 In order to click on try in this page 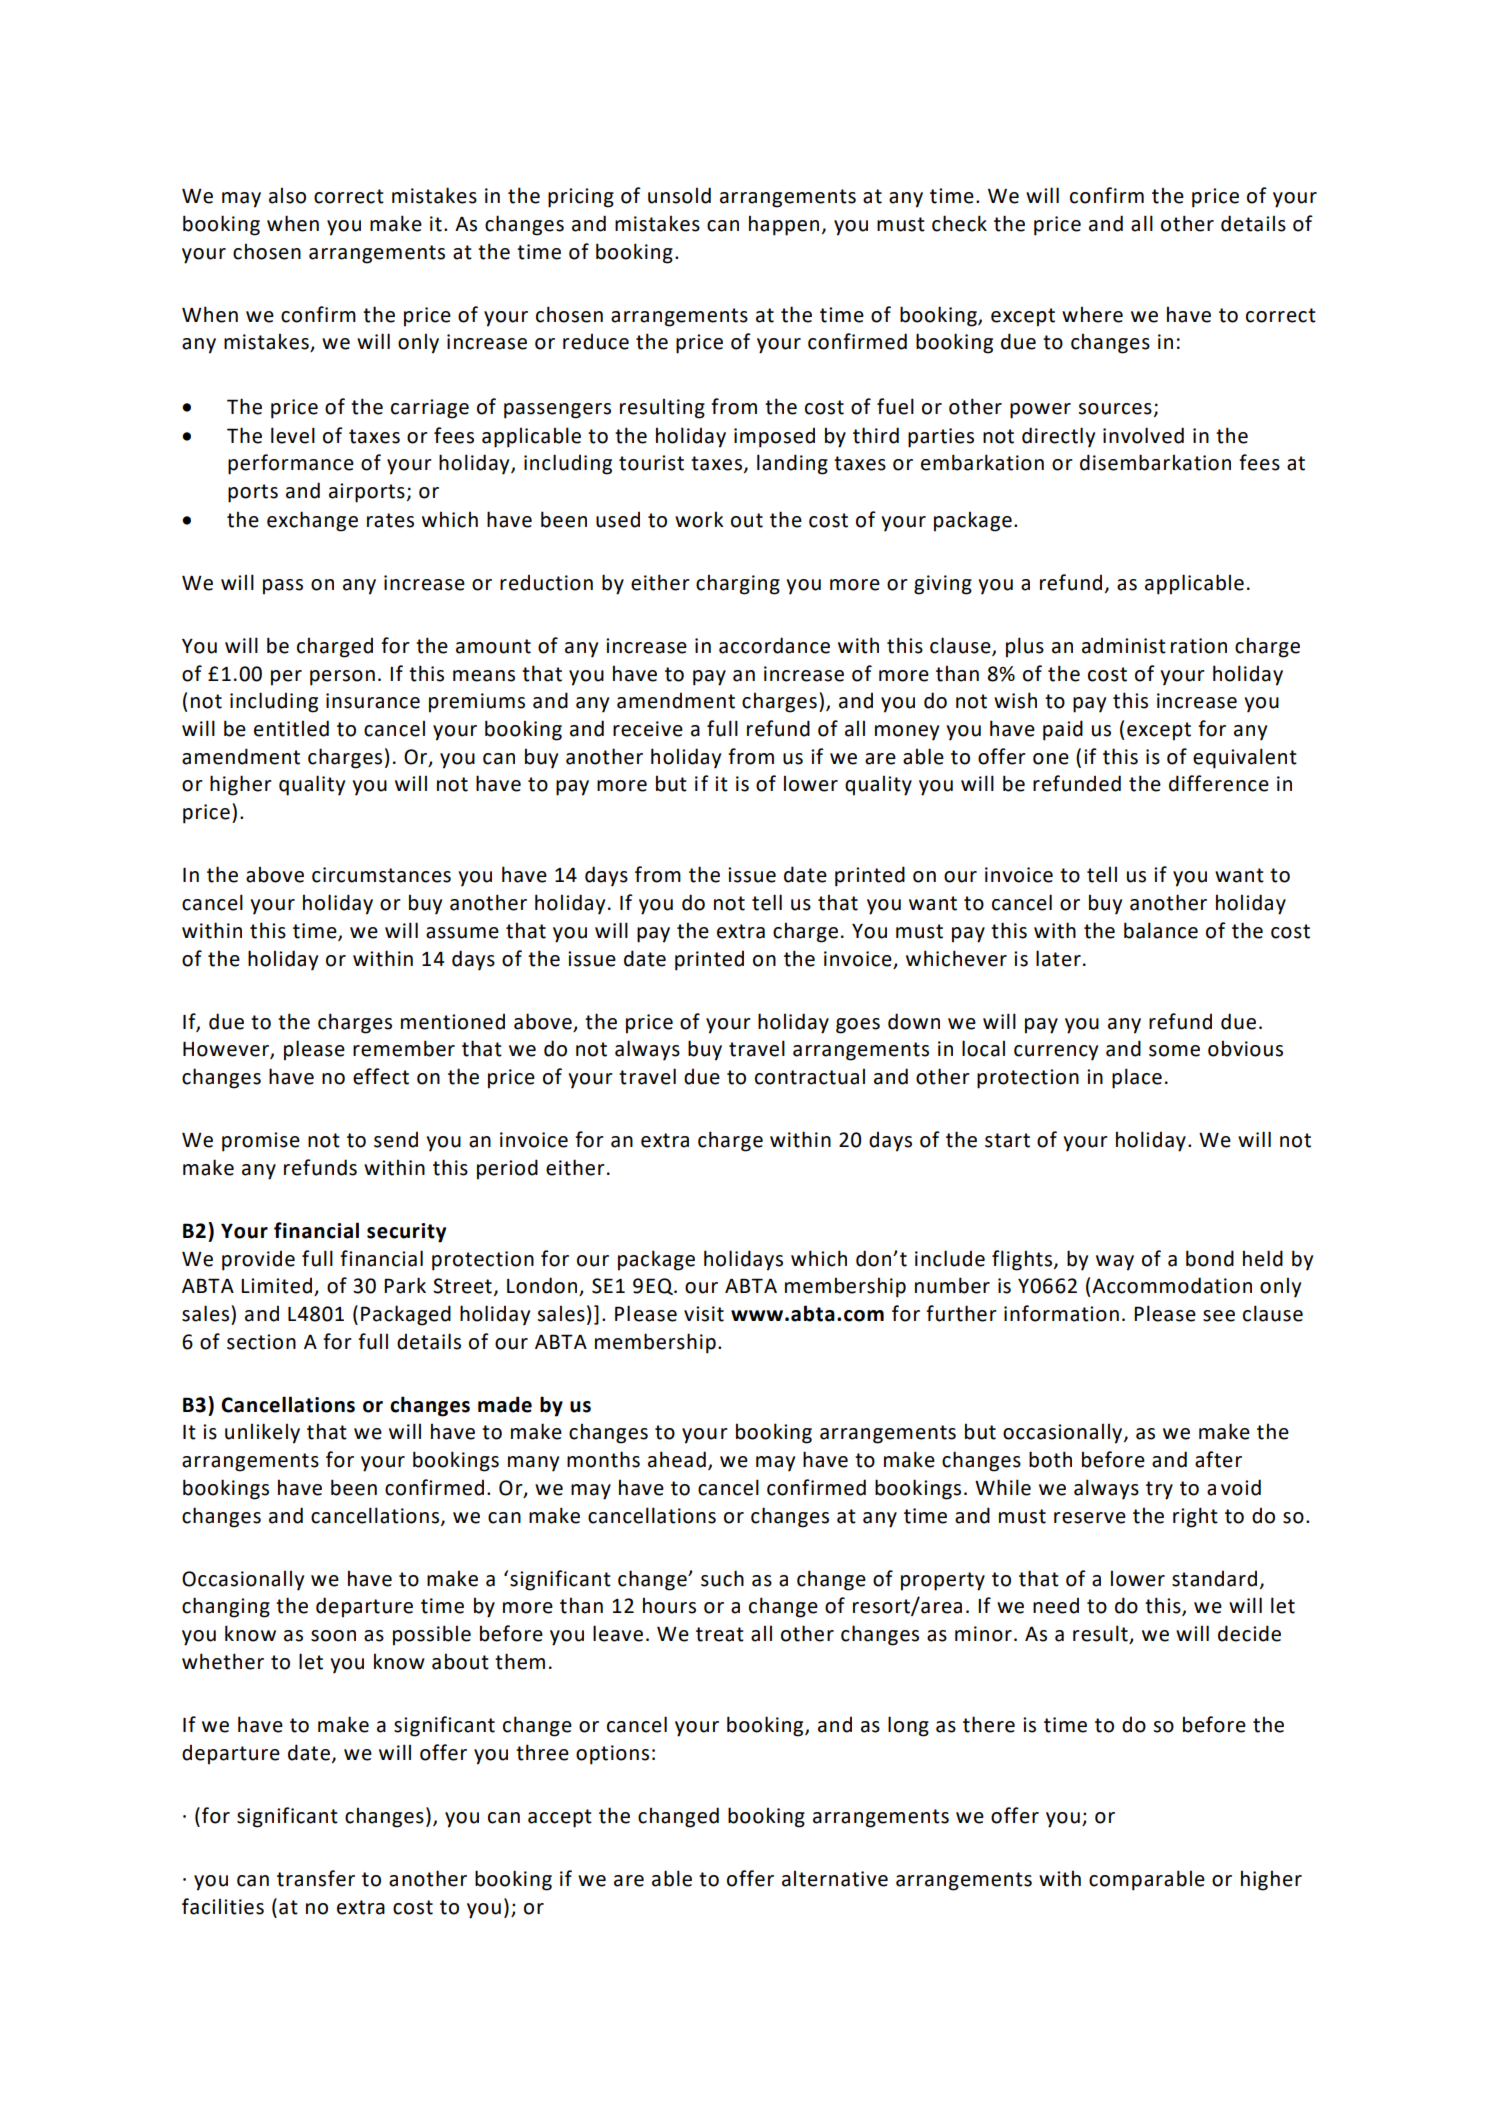, I will do `click(1159, 1490)`.
